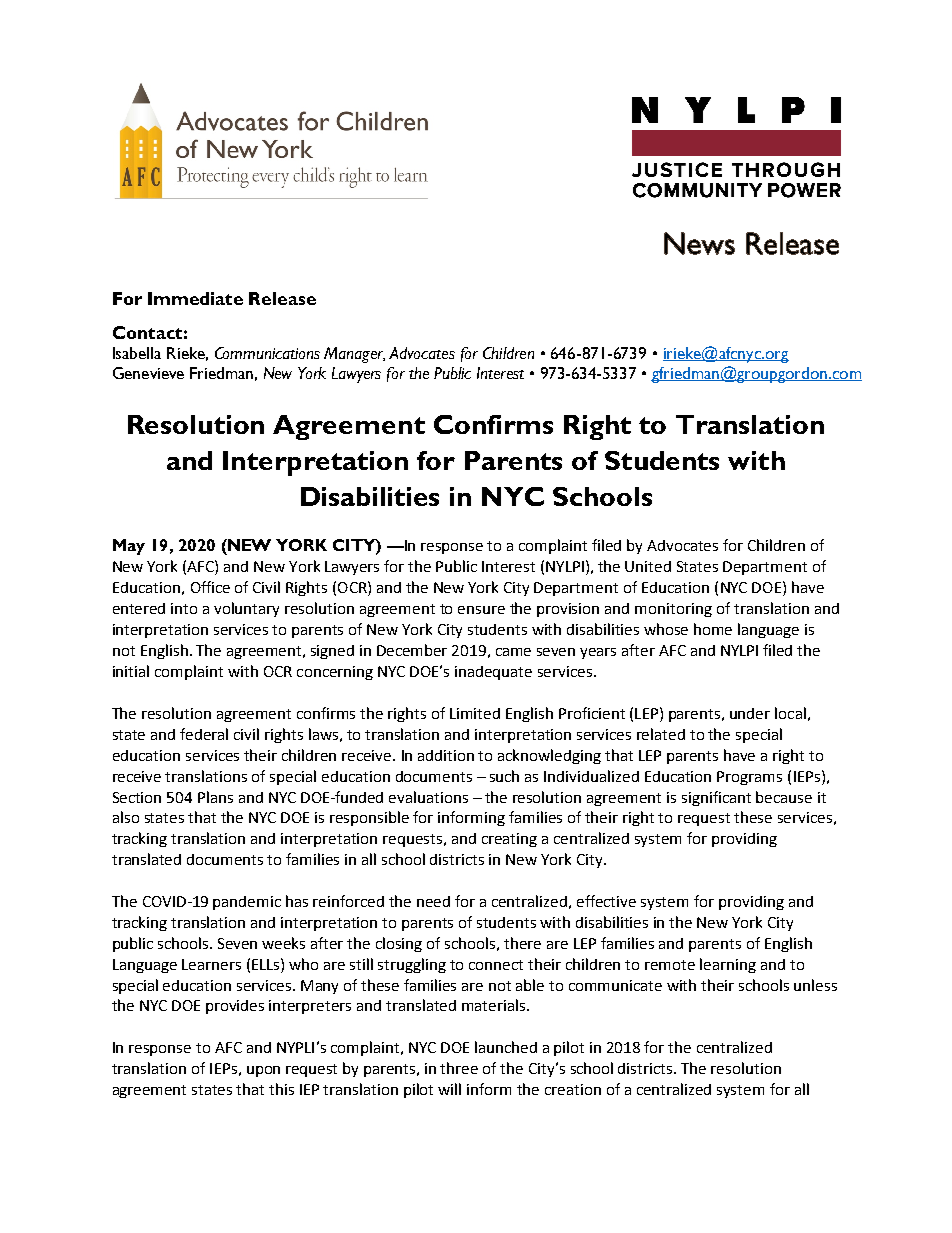  What do you see at coordinates (195, 298) in the screenshot?
I see `Immediate` at bounding box center [195, 298].
